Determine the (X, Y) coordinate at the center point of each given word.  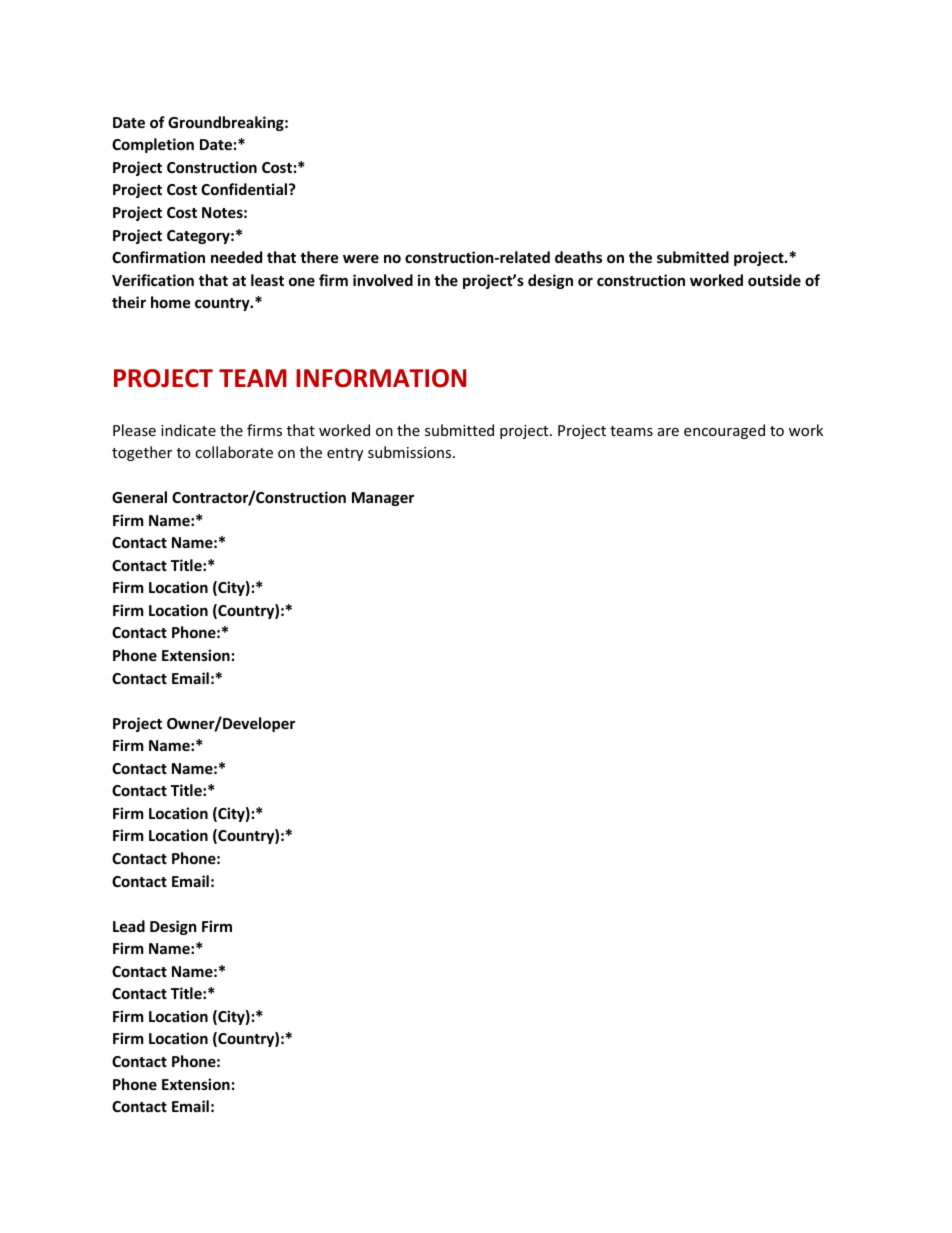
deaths (578, 257)
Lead (129, 926)
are (668, 432)
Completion (153, 145)
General (139, 497)
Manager (383, 499)
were (361, 258)
